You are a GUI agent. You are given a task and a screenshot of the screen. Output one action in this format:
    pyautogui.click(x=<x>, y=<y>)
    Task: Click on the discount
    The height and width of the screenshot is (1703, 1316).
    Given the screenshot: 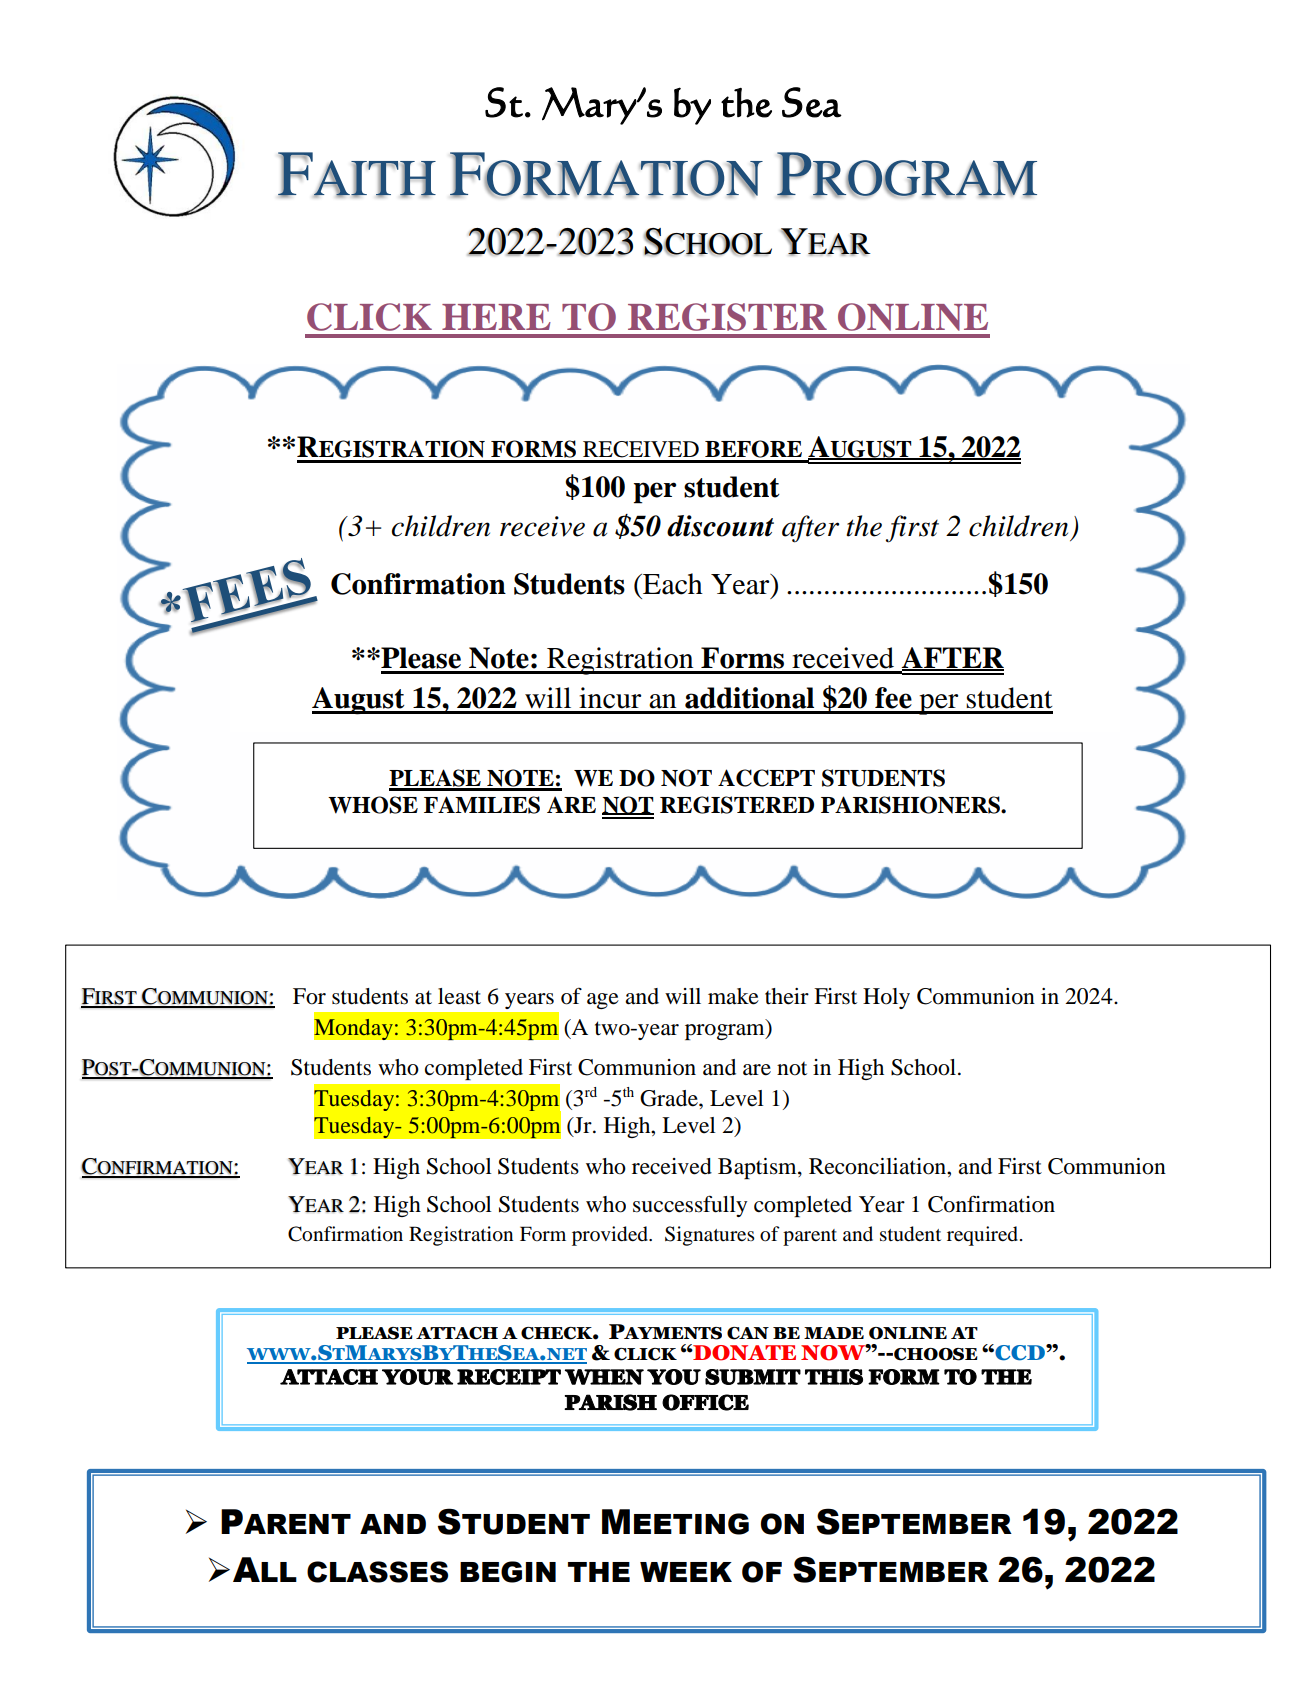 What is the action you would take?
    pyautogui.click(x=720, y=526)
